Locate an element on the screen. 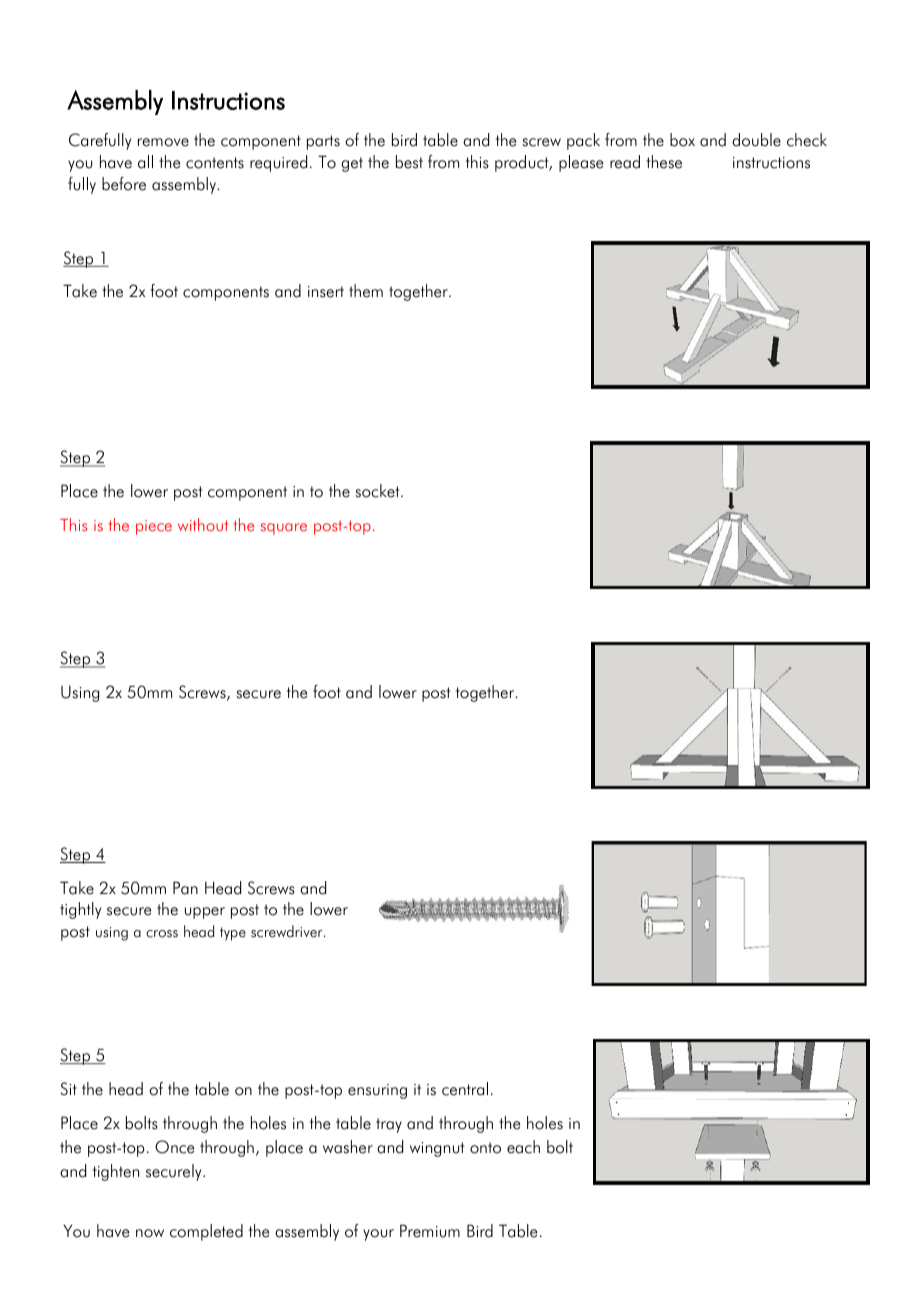 This screenshot has width=924, height=1308. piece is located at coordinates (154, 527).
